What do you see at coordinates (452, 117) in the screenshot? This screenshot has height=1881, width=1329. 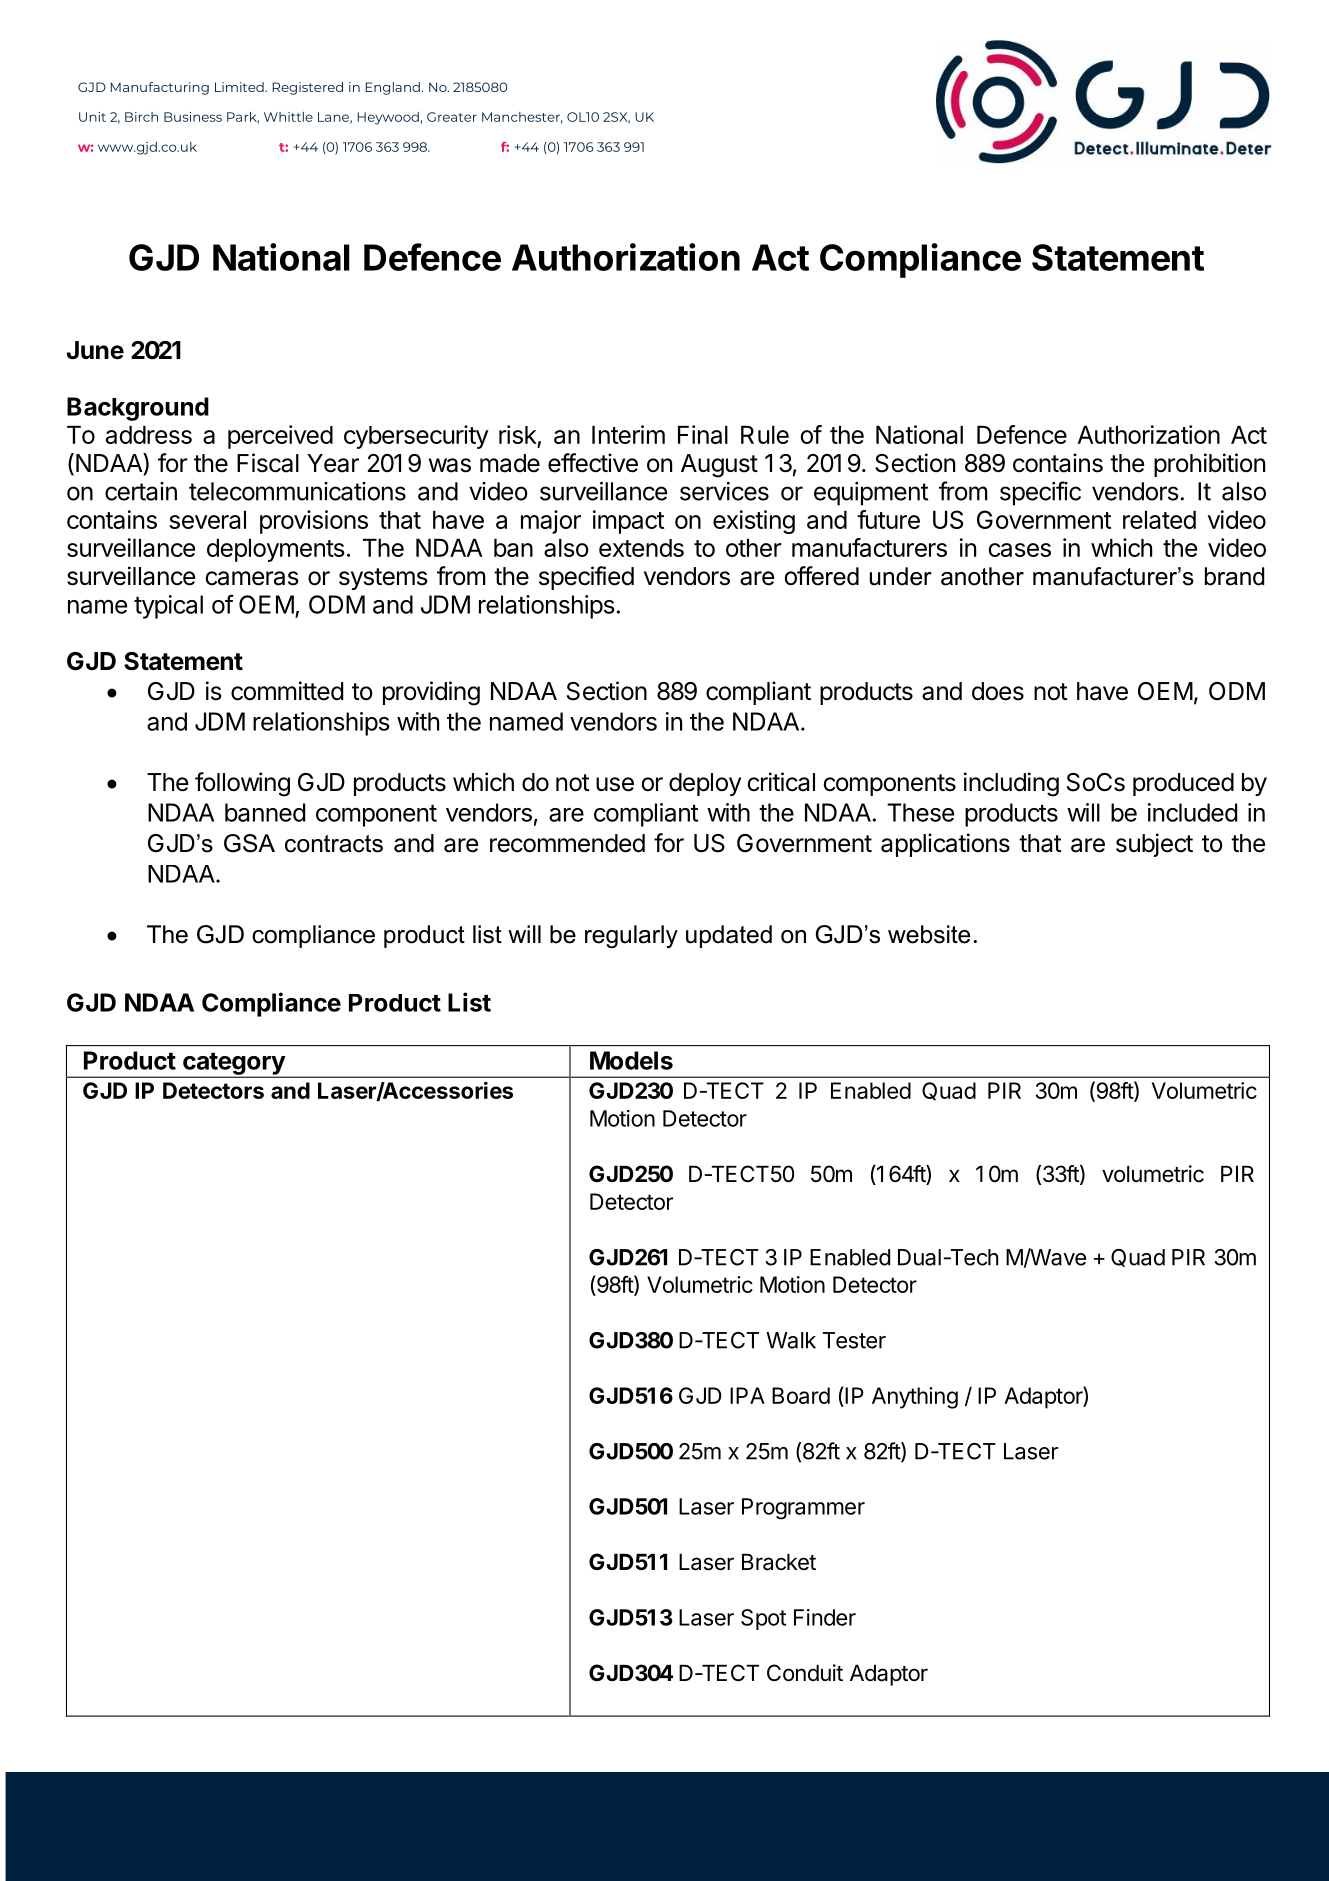 I see `Greater` at bounding box center [452, 117].
